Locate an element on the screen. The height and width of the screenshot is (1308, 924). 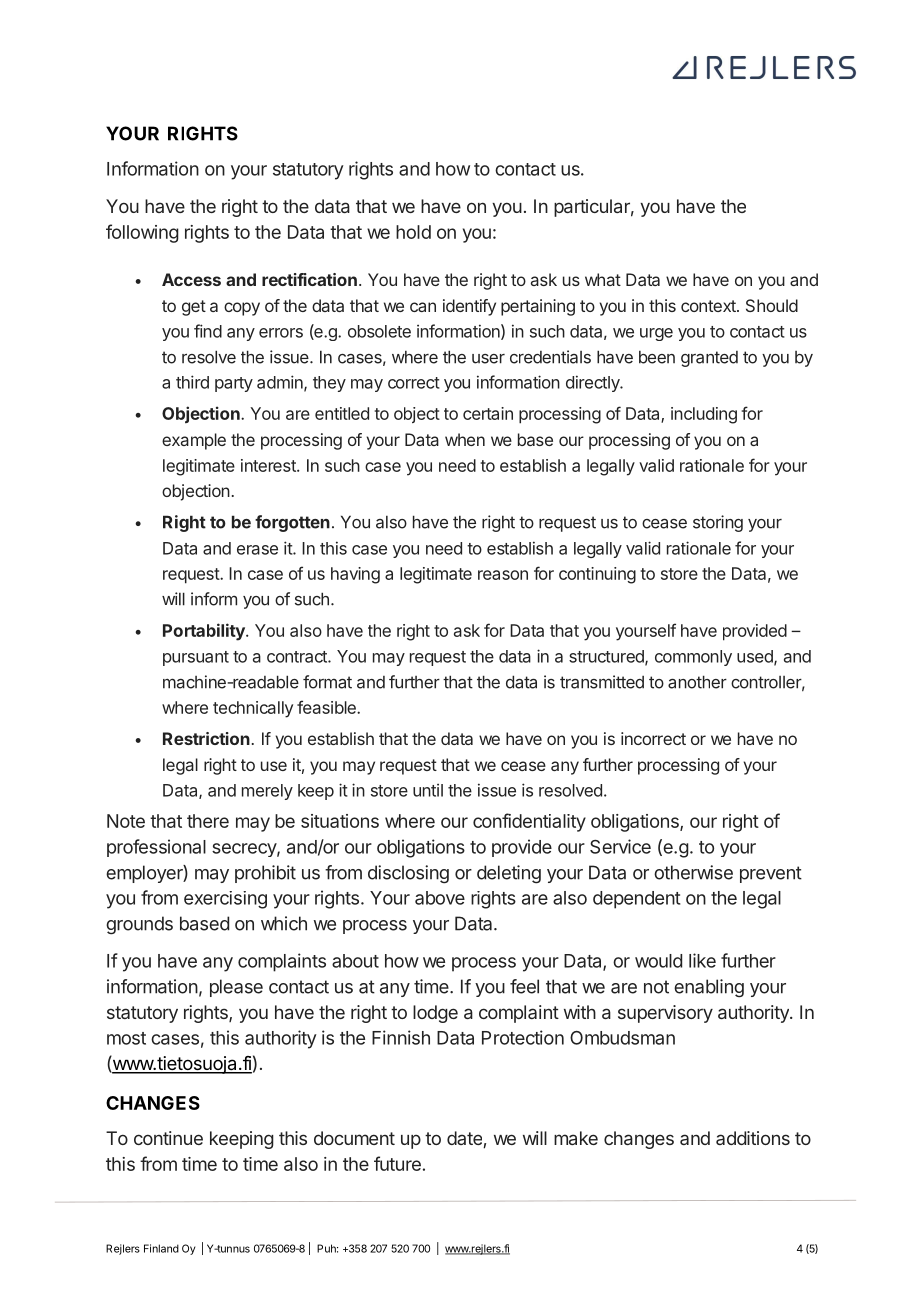
Restriction is located at coordinates (206, 738).
